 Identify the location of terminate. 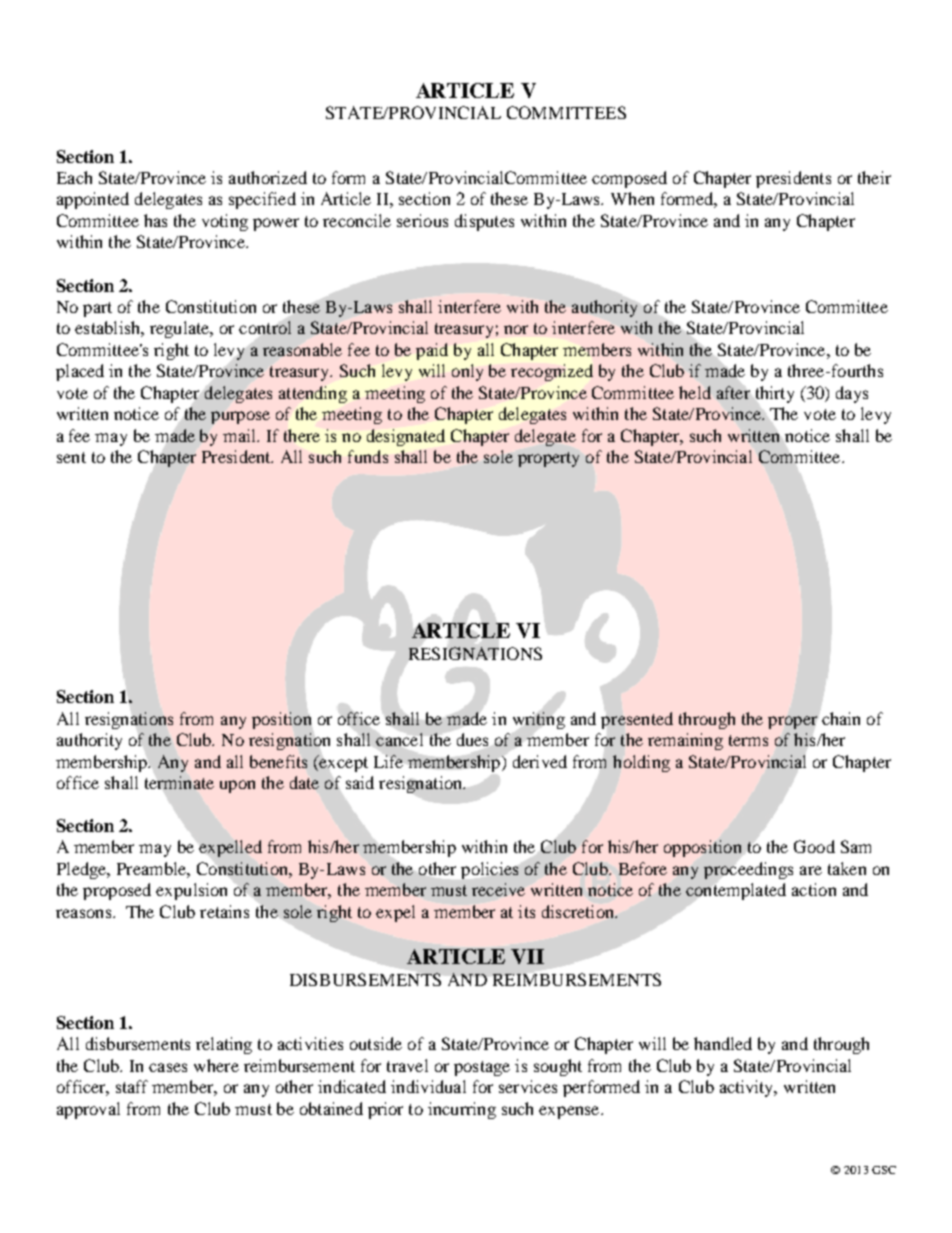
(179, 782).
